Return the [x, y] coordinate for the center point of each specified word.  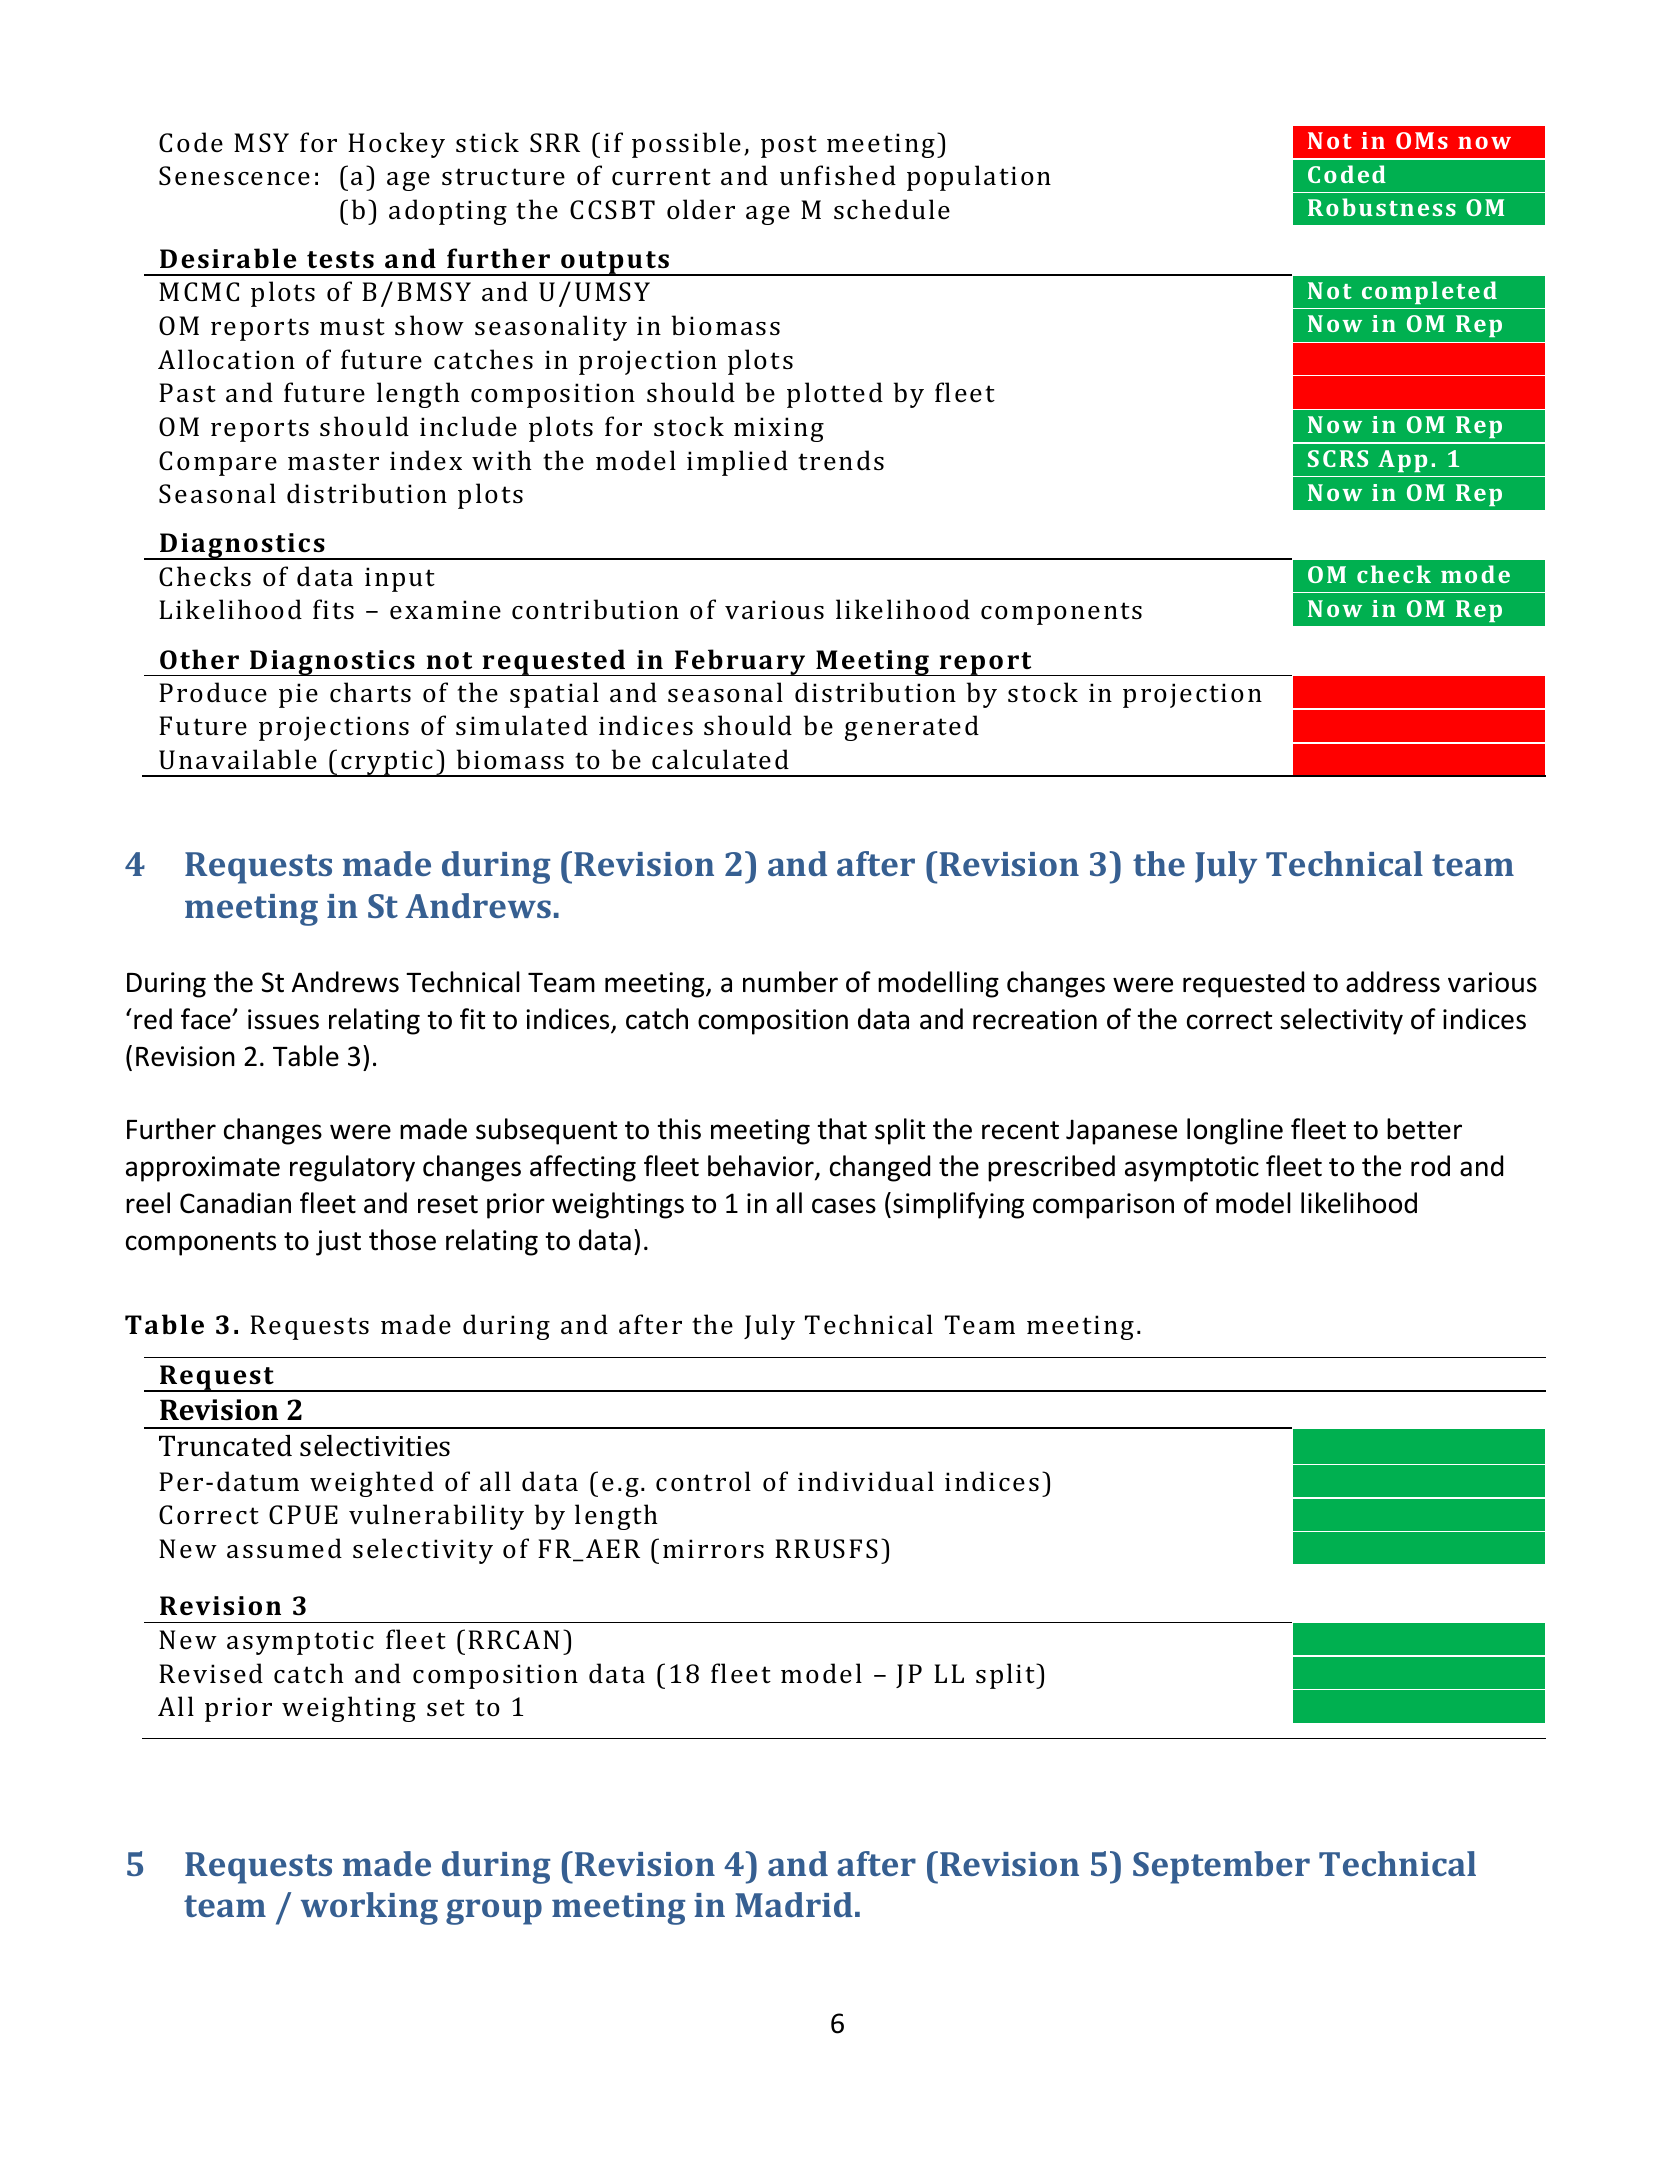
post [789, 146]
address [1393, 982]
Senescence [234, 176]
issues [283, 1019]
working [369, 1908]
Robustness [1382, 207]
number [790, 982]
